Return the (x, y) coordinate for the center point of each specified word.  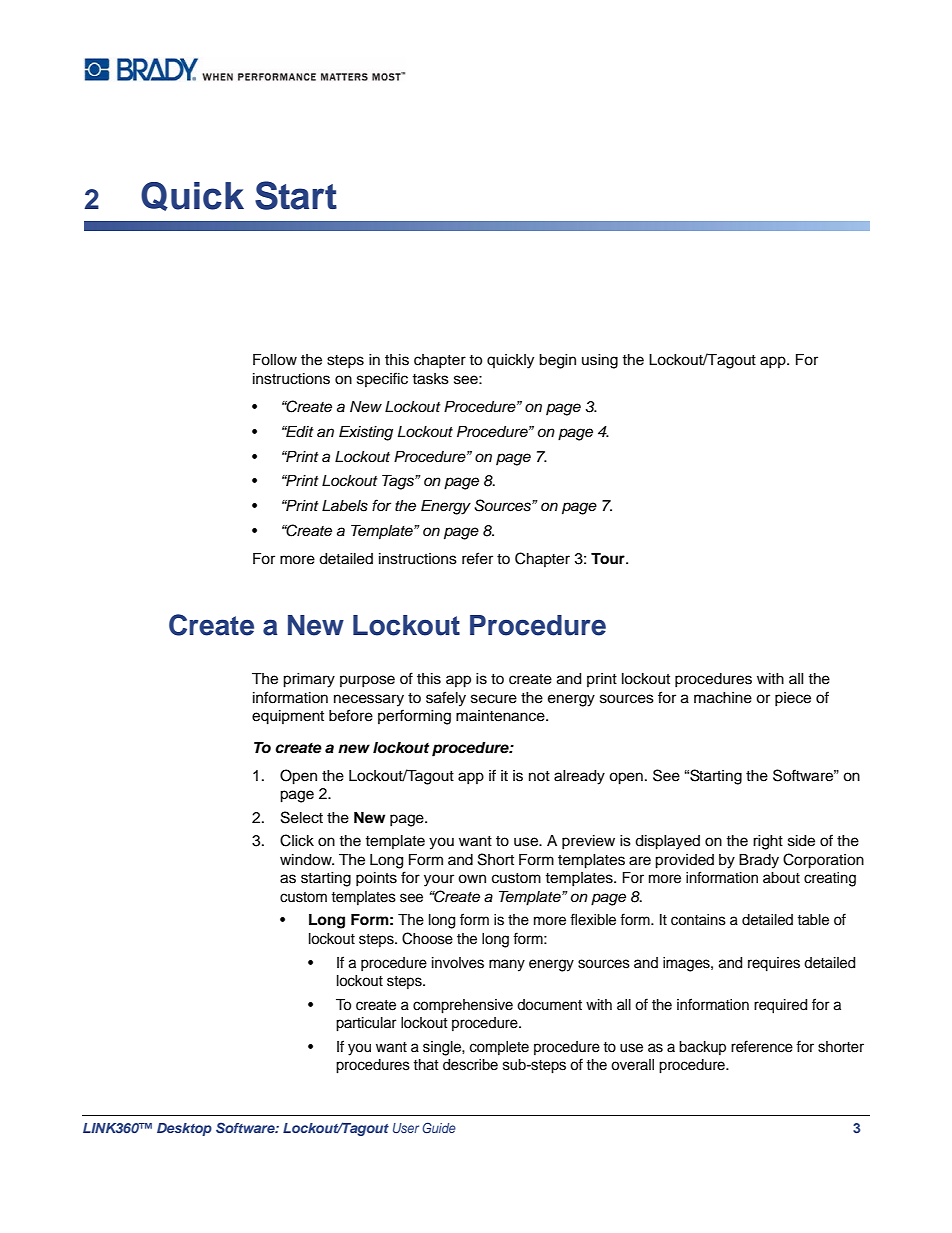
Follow (275, 360)
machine (723, 698)
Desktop (184, 1129)
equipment (288, 717)
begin (557, 361)
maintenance (501, 716)
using (600, 361)
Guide (439, 1127)
